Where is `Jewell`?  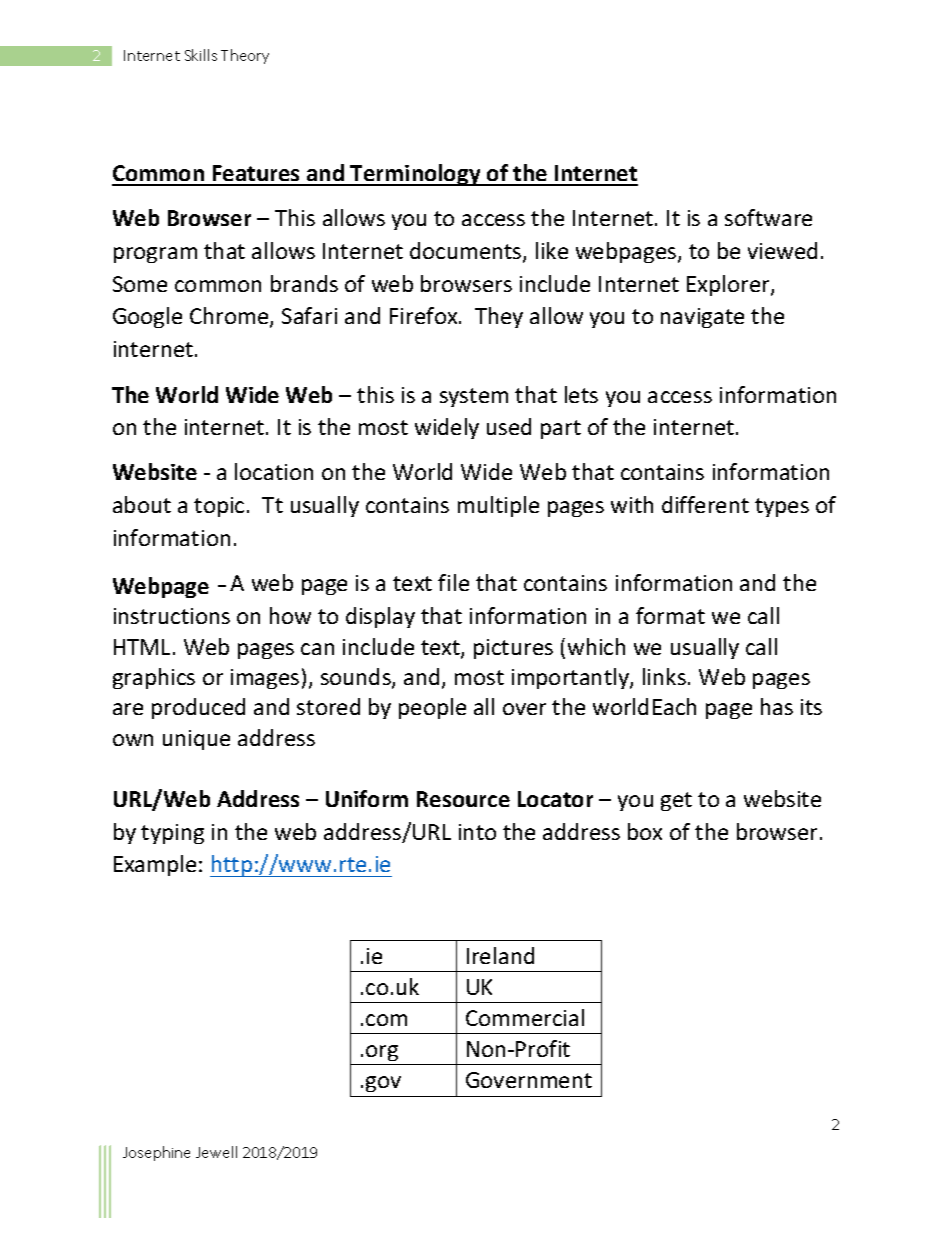 Jewell is located at coordinates (216, 1152).
